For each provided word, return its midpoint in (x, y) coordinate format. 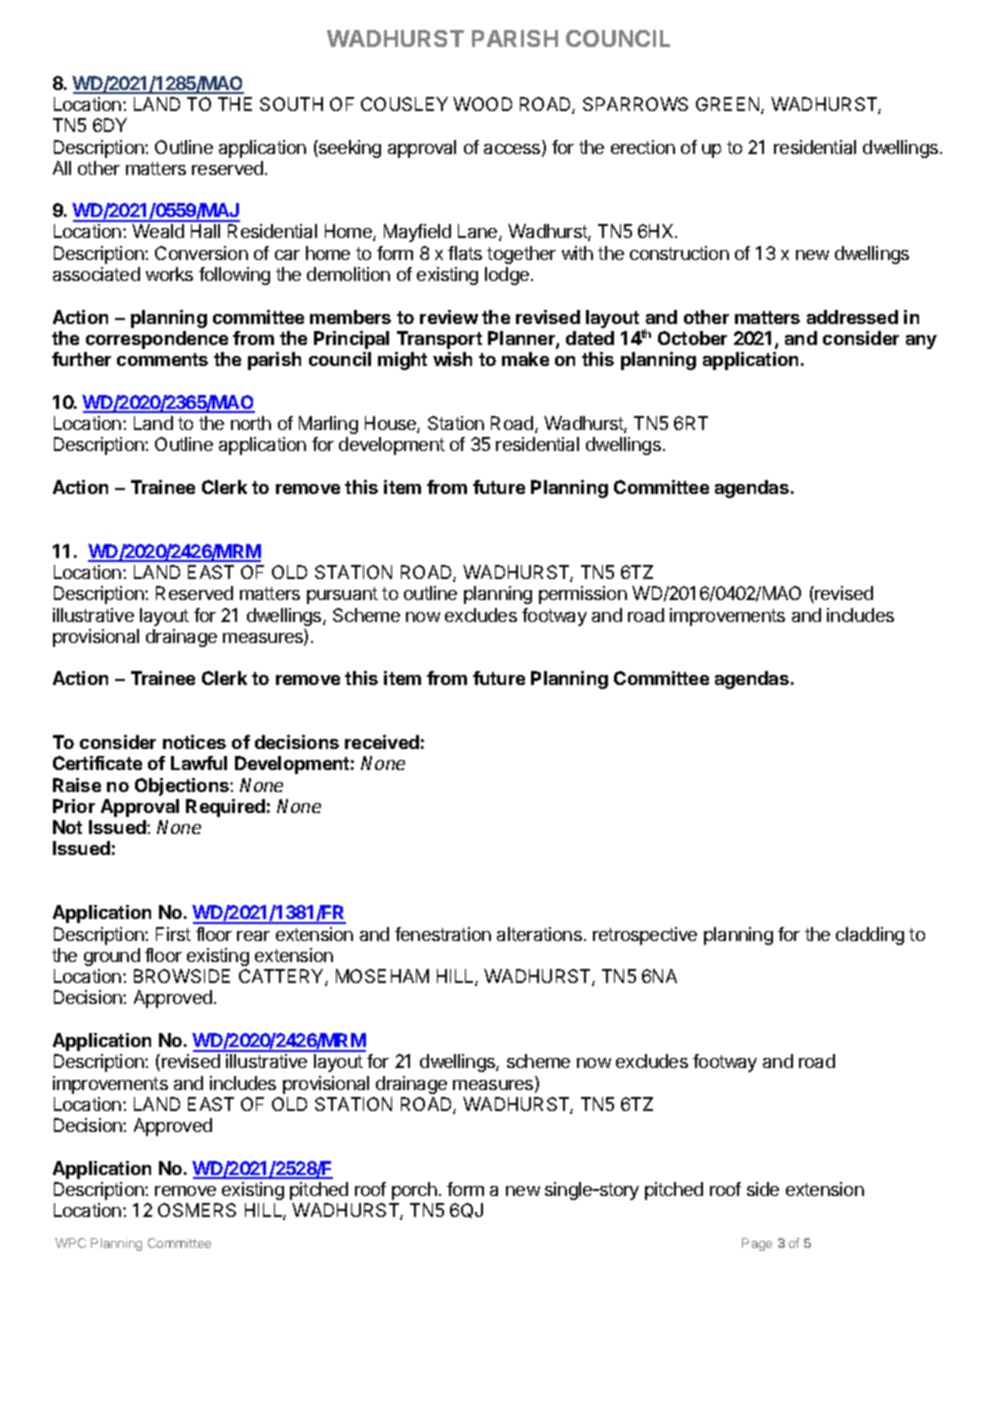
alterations (539, 934)
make (525, 359)
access (513, 150)
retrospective (645, 936)
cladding (870, 936)
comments (162, 359)
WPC (70, 1243)
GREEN (729, 105)
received (382, 742)
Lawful (199, 763)
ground (112, 957)
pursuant (342, 595)
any (921, 342)
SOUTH (291, 104)
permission (583, 595)
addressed (852, 317)
